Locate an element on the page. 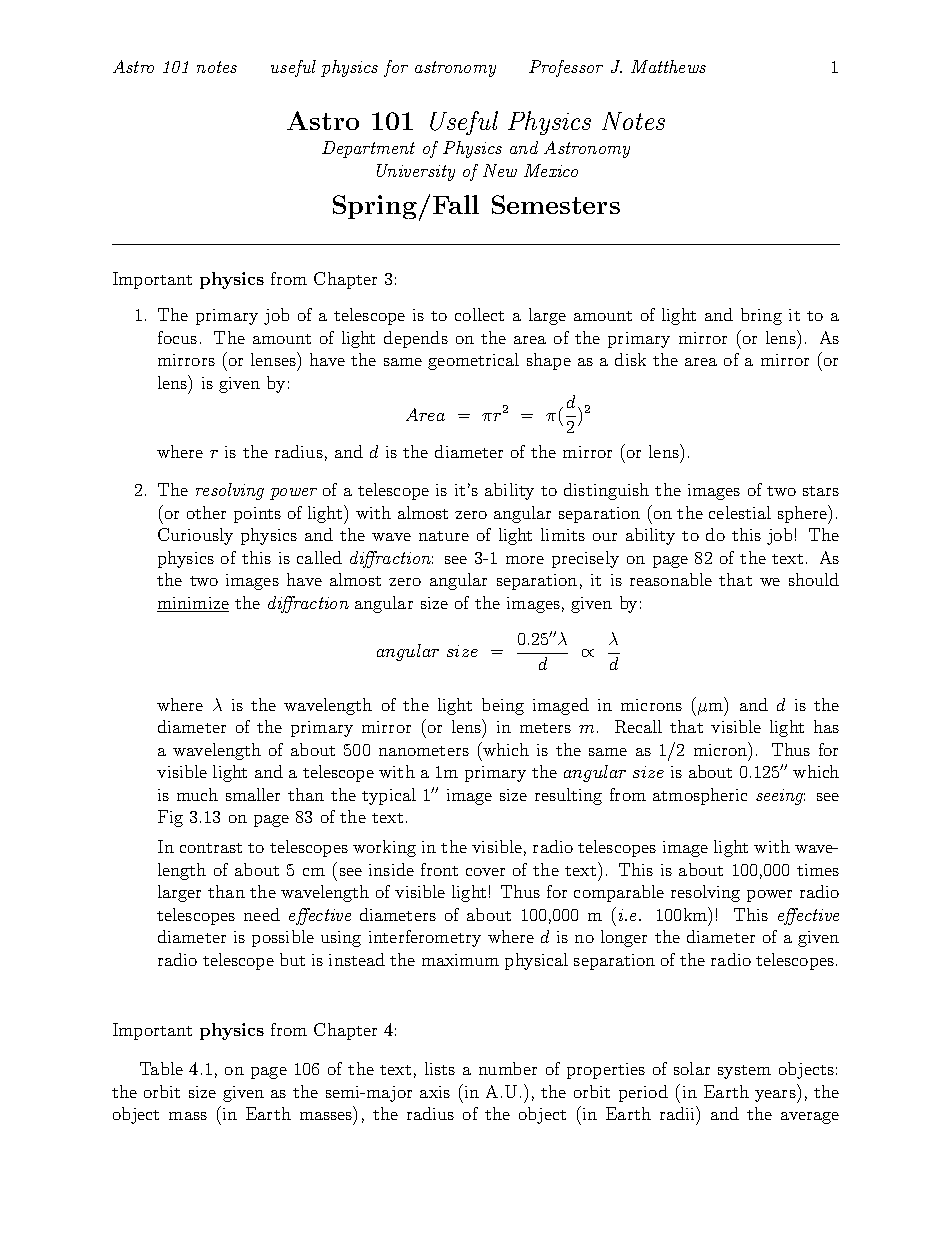 This page has height=1233, width=952. Matthews is located at coordinates (668, 66).
